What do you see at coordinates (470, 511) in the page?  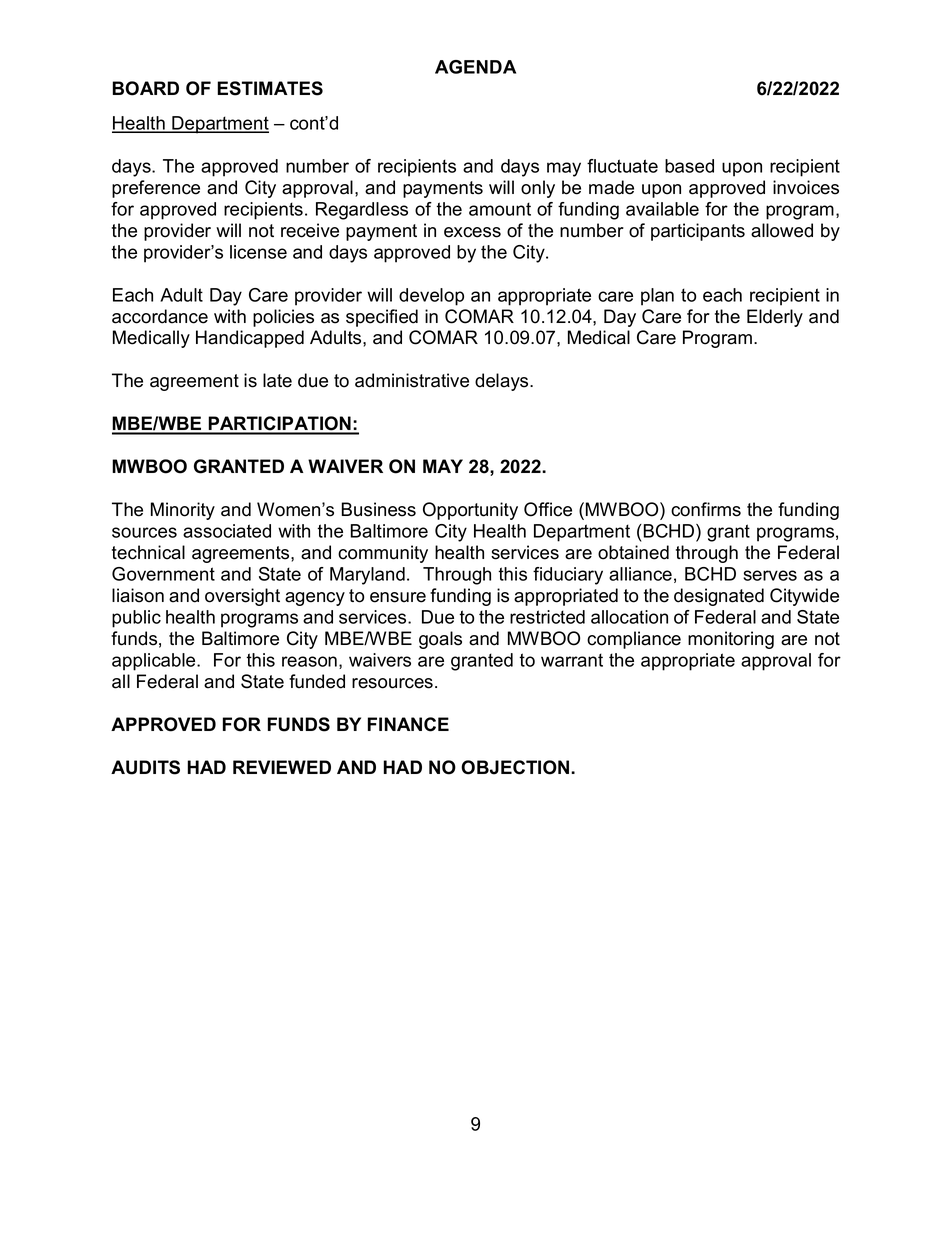 I see `Opportunity` at bounding box center [470, 511].
